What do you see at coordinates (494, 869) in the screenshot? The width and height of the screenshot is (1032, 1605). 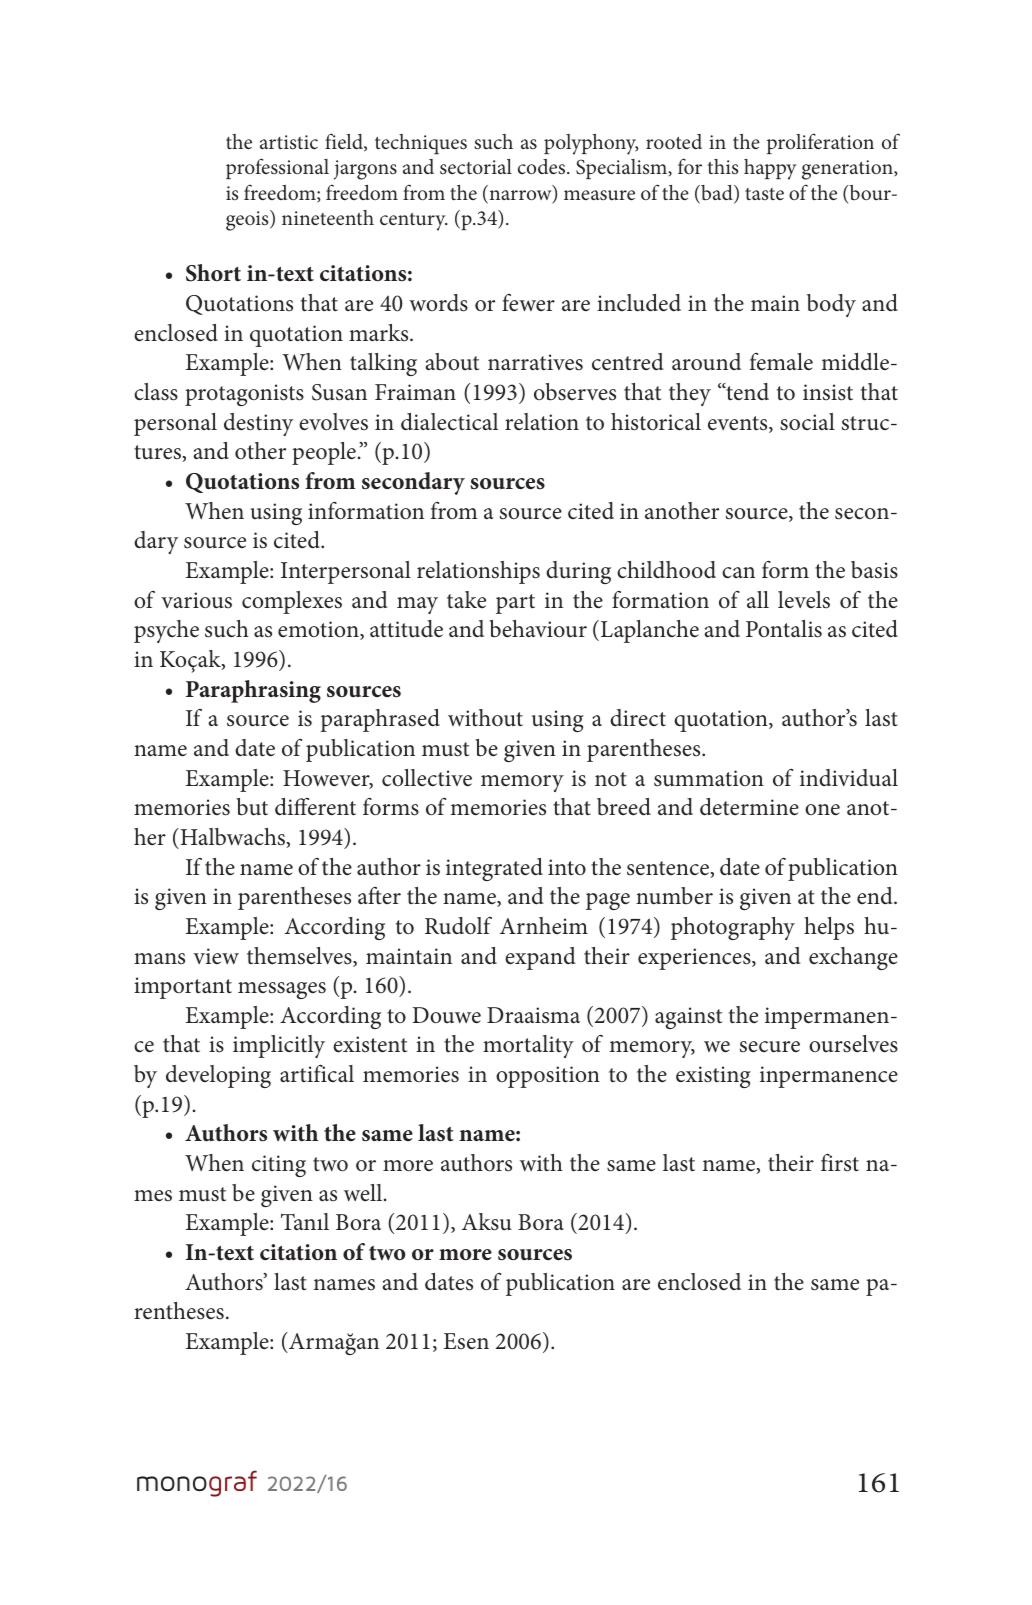 I see `integrated` at bounding box center [494, 869].
